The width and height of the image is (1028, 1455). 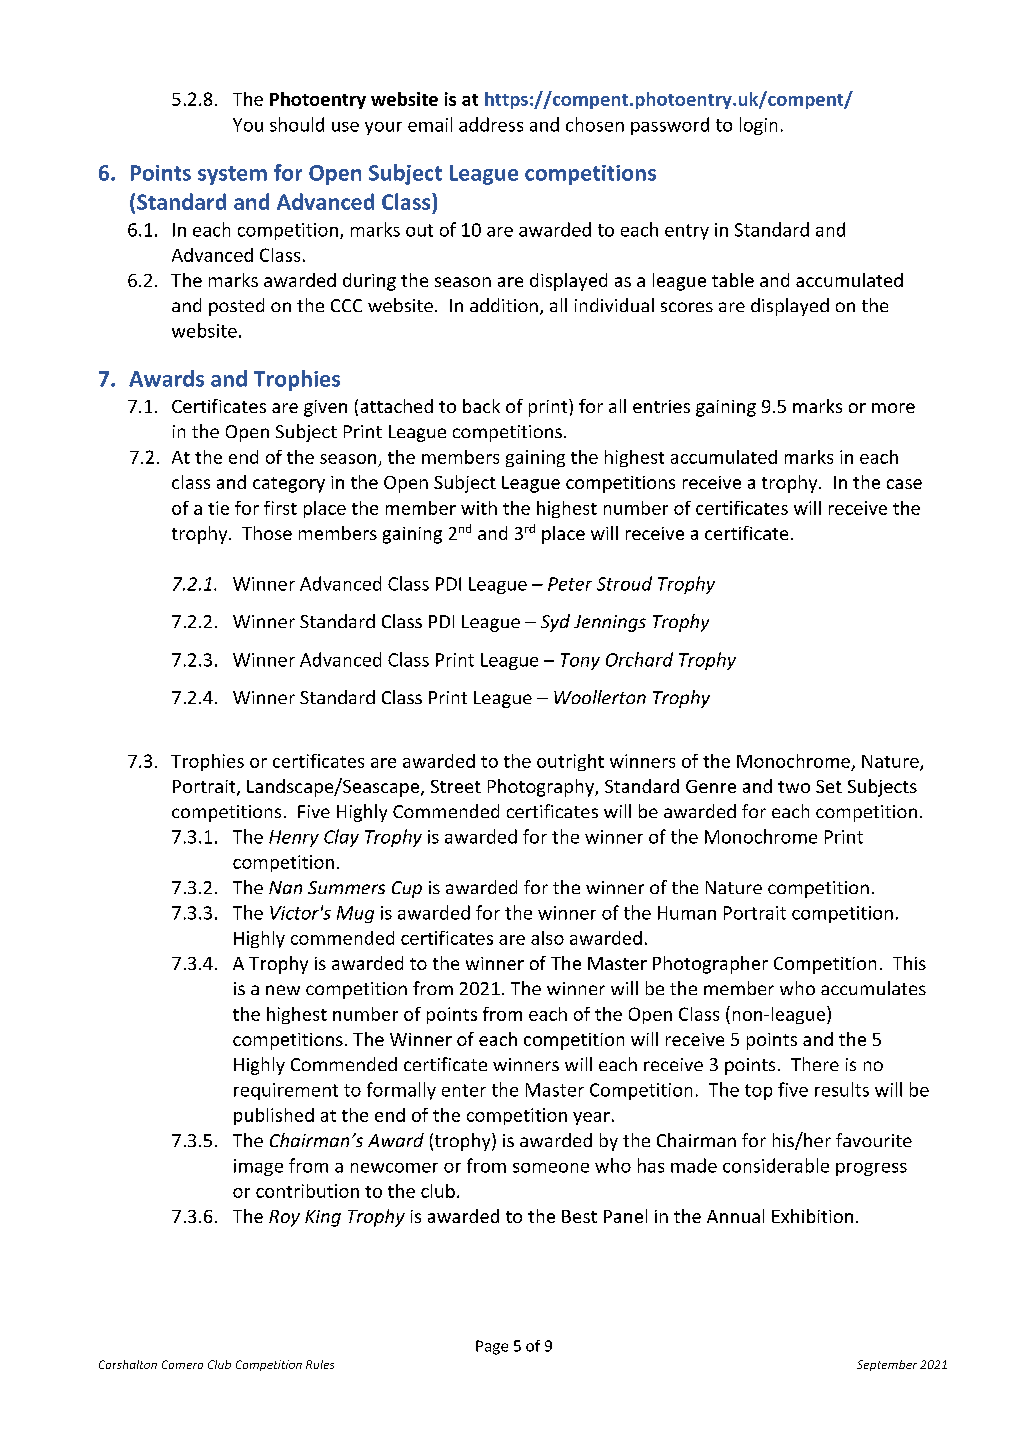 What do you see at coordinates (829, 786) in the image?
I see `Set` at bounding box center [829, 786].
